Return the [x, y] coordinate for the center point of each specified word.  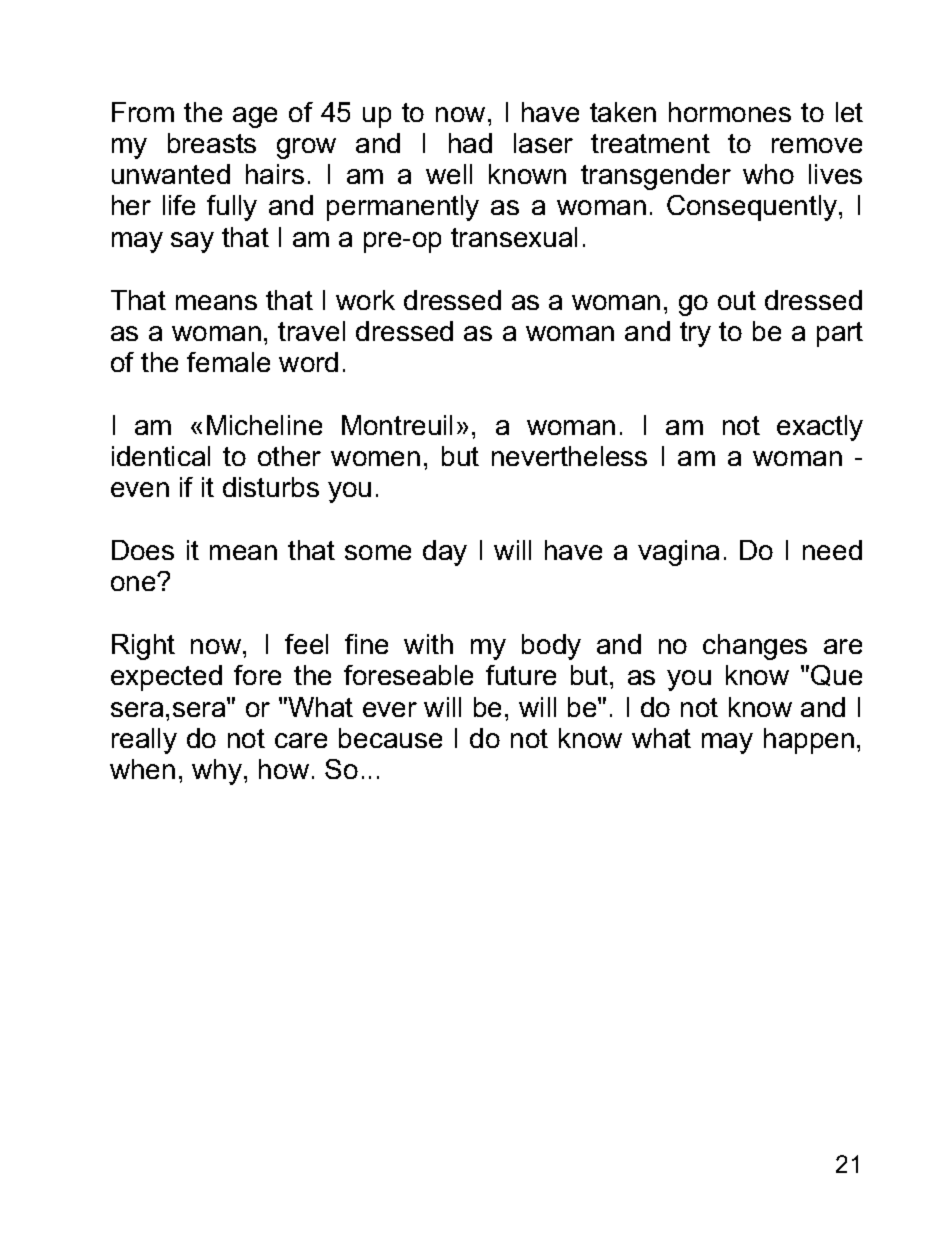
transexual [514, 237]
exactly [820, 428]
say [192, 242]
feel [306, 644]
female [228, 362]
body [551, 647]
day [445, 553]
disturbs [271, 487]
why [218, 772]
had [470, 143]
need [832, 550]
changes [755, 647]
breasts [212, 143]
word [308, 362]
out [737, 300]
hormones [730, 112]
